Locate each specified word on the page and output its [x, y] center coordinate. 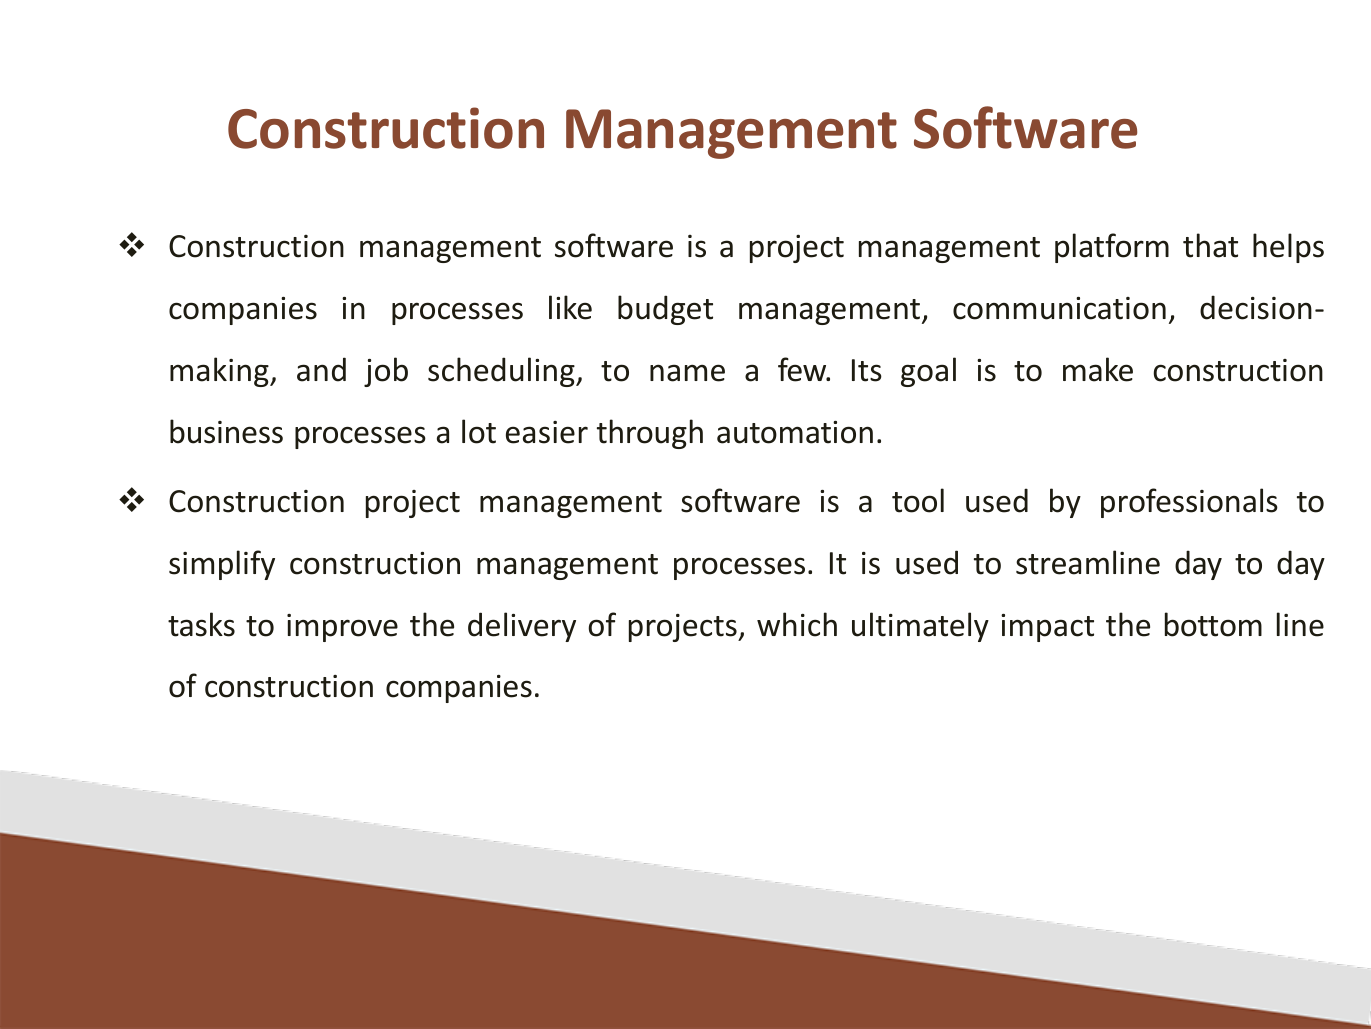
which [797, 624]
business [226, 431]
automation [795, 432]
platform [1112, 248]
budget [665, 310]
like [570, 307]
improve [342, 628]
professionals [1189, 503]
